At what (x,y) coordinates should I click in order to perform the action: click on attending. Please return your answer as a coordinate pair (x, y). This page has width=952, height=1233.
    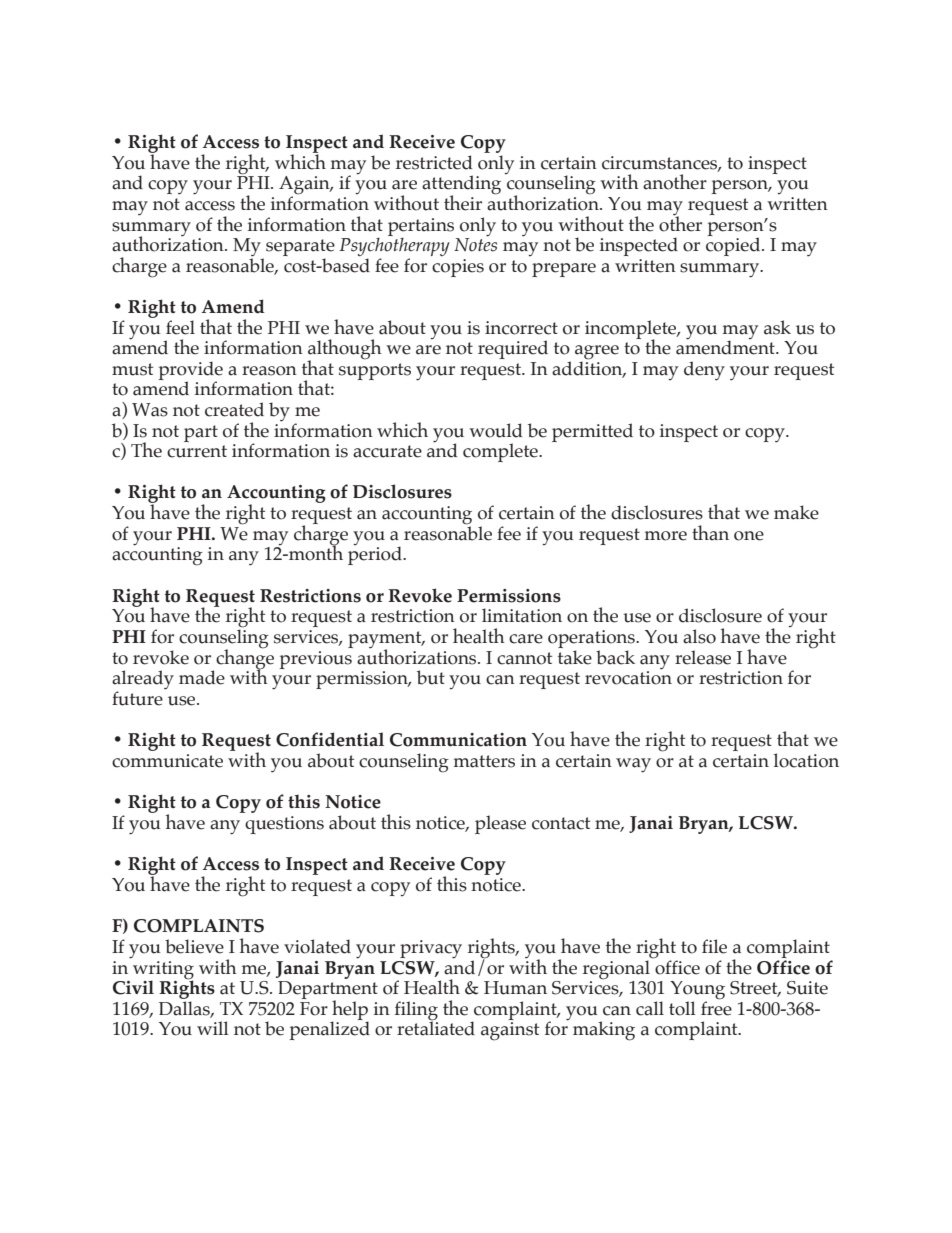
    Looking at the image, I should click on (461, 186).
